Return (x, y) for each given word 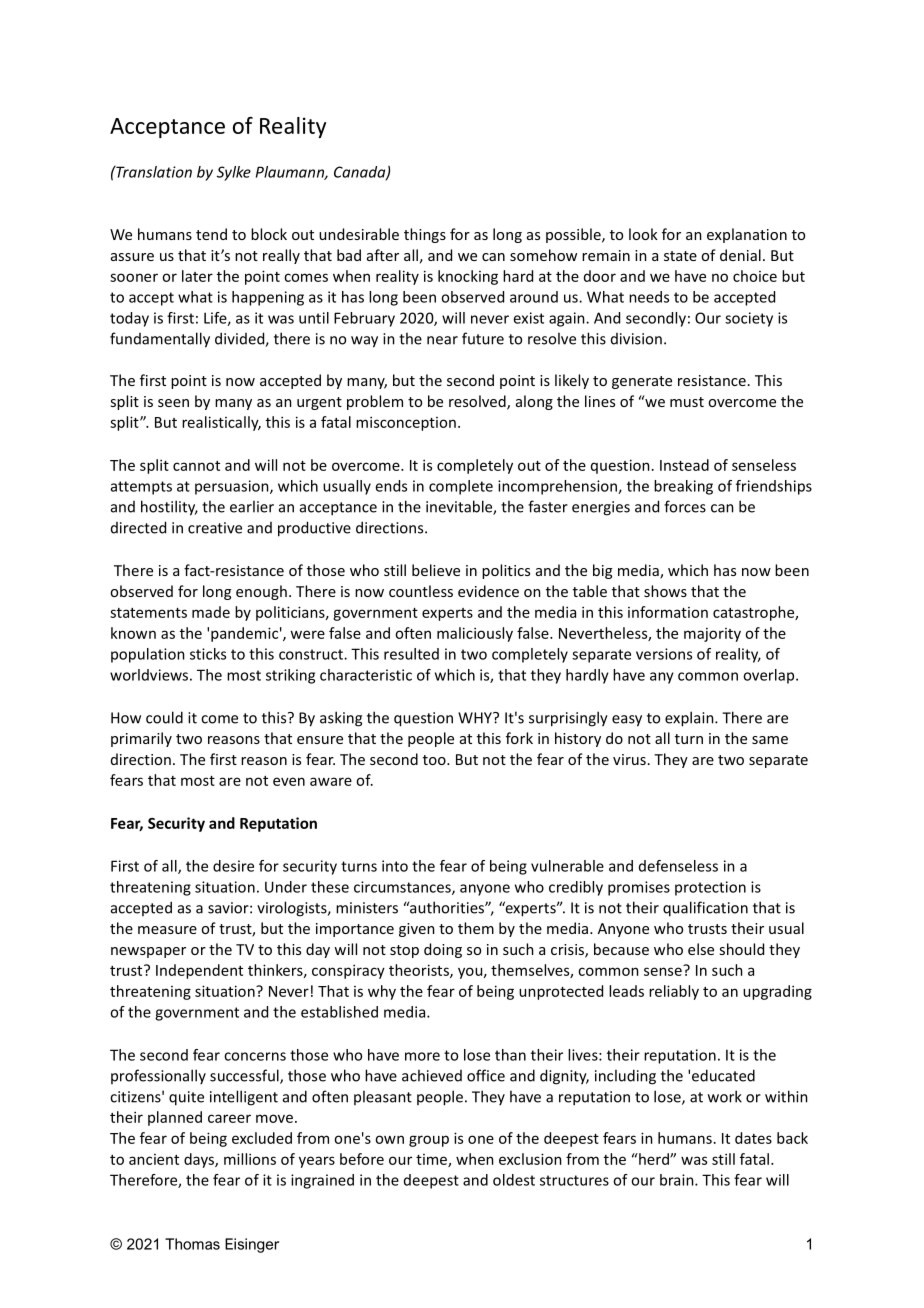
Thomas (192, 1244)
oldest (514, 1180)
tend (211, 234)
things (425, 235)
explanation (747, 235)
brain (678, 1180)
